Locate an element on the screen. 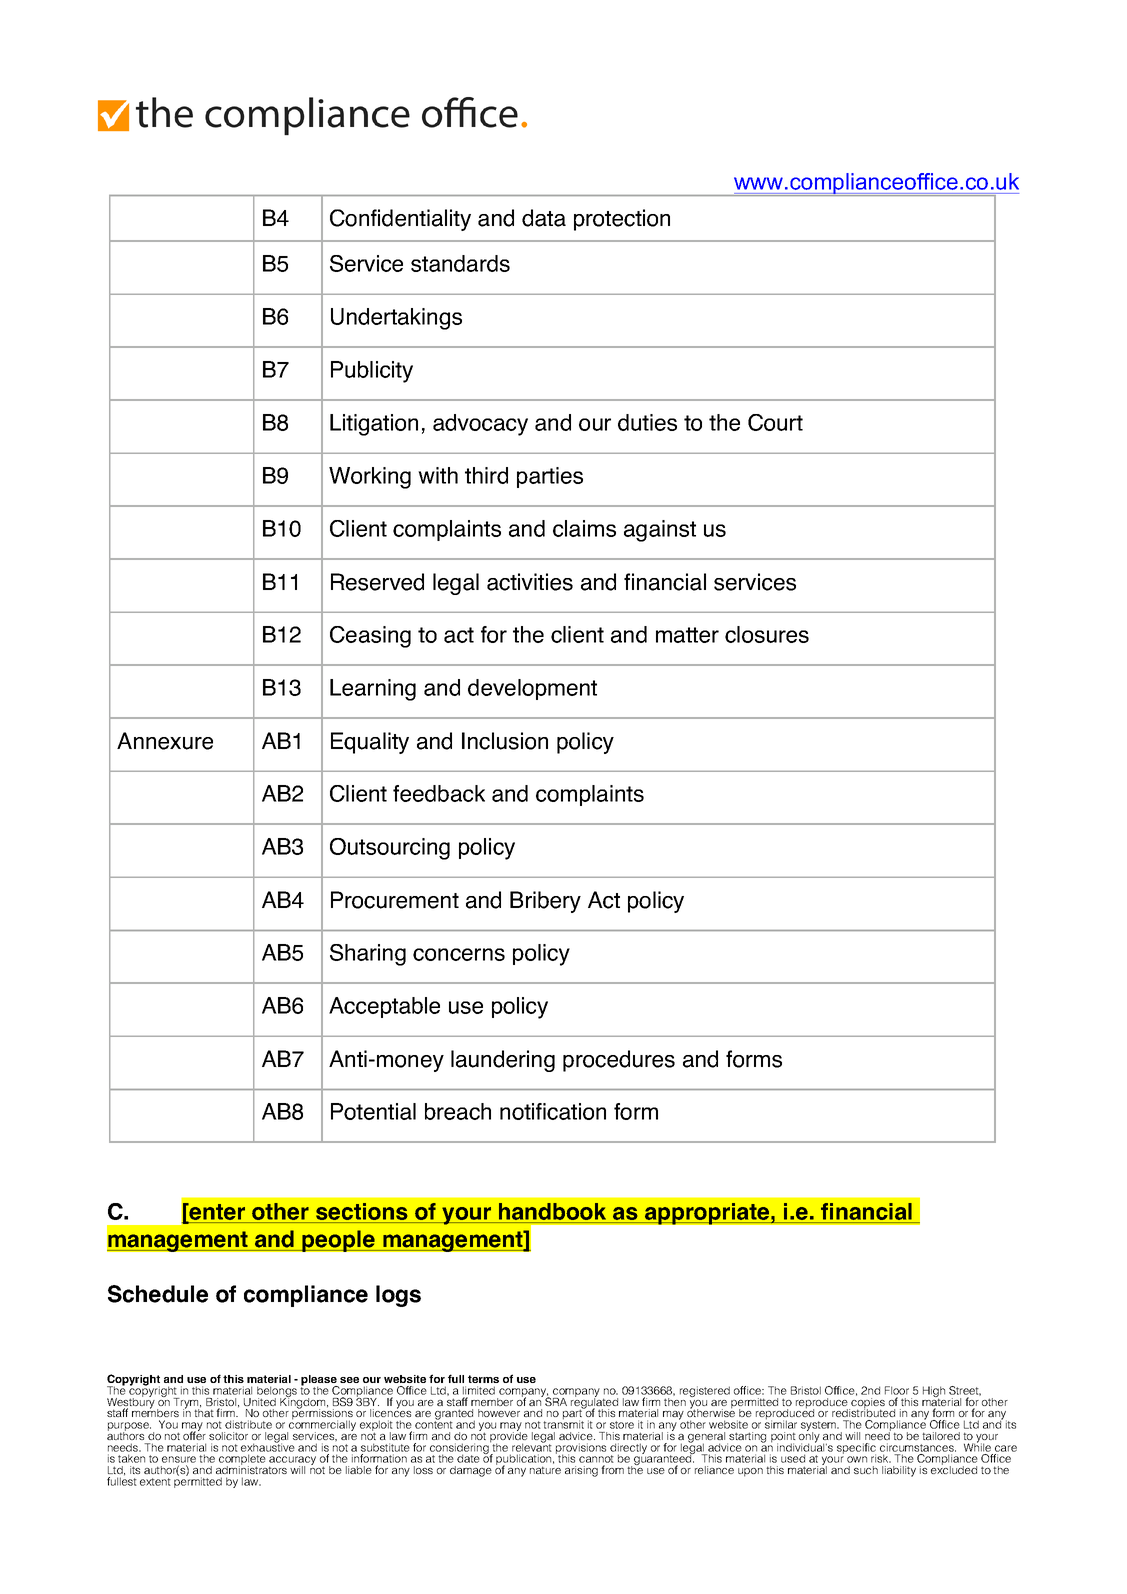 The image size is (1127, 1594). Confidentiality is located at coordinates (400, 220).
